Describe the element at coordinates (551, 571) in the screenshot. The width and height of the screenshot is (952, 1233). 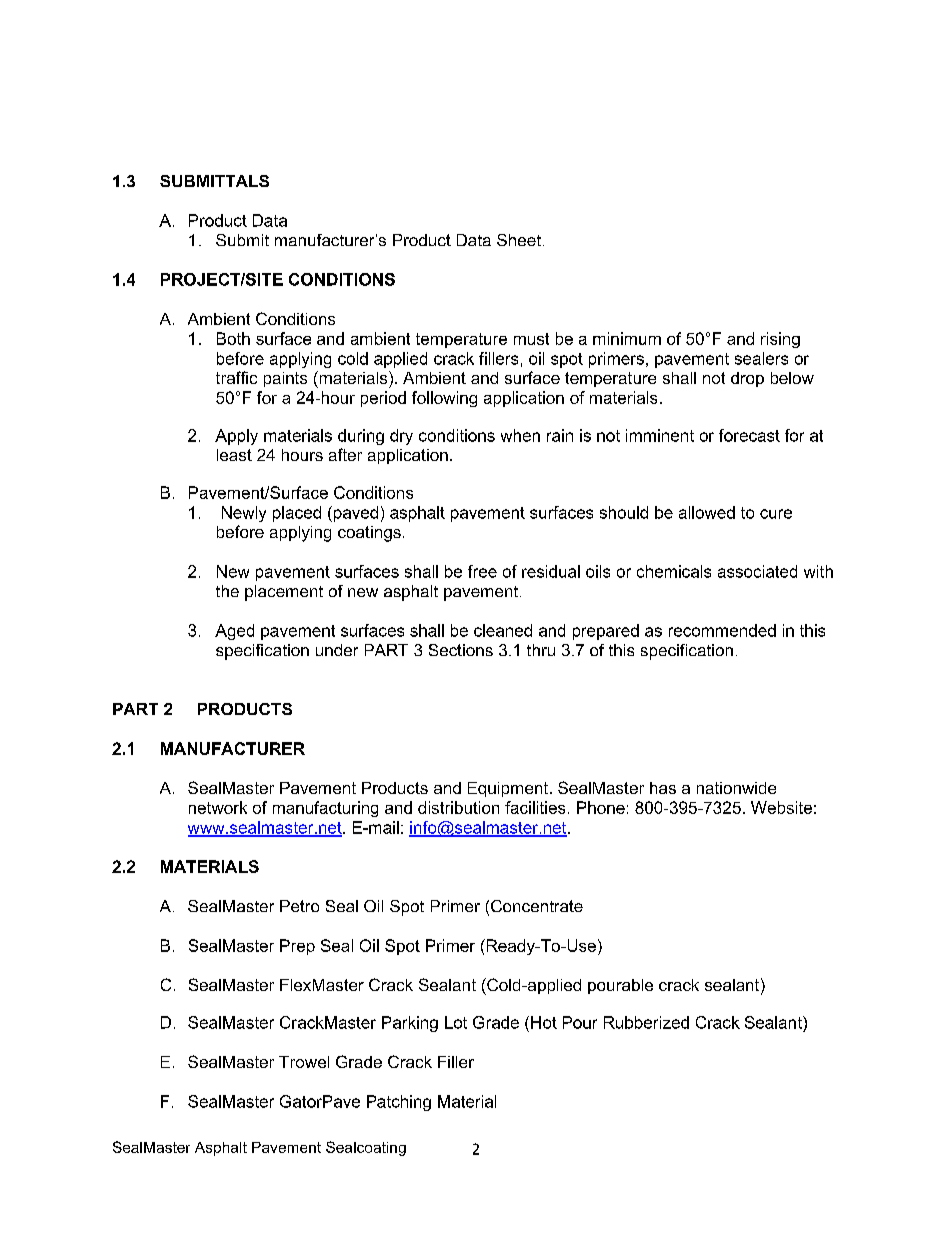
I see `residual` at that location.
